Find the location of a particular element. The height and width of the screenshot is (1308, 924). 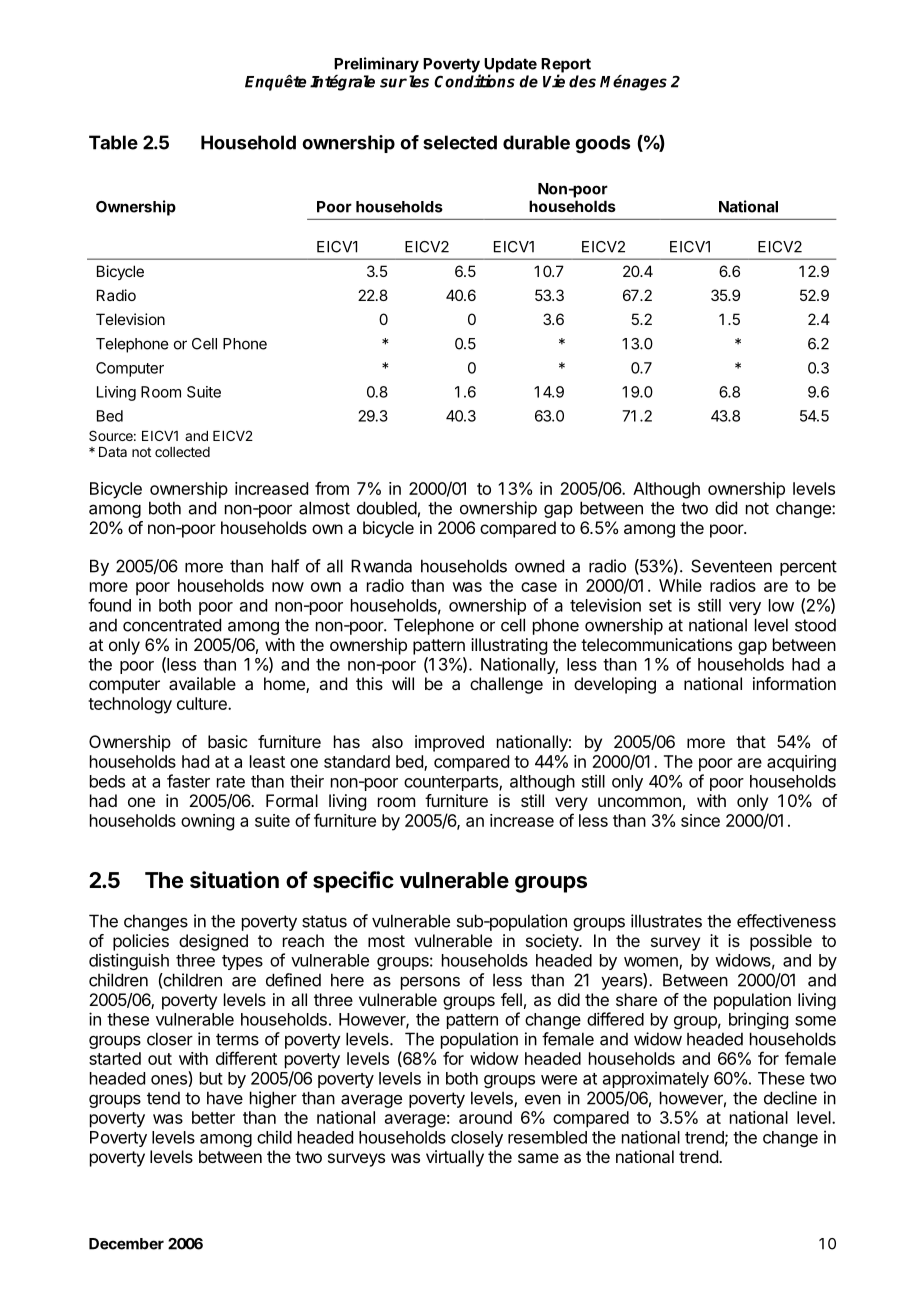

available is located at coordinates (202, 683).
